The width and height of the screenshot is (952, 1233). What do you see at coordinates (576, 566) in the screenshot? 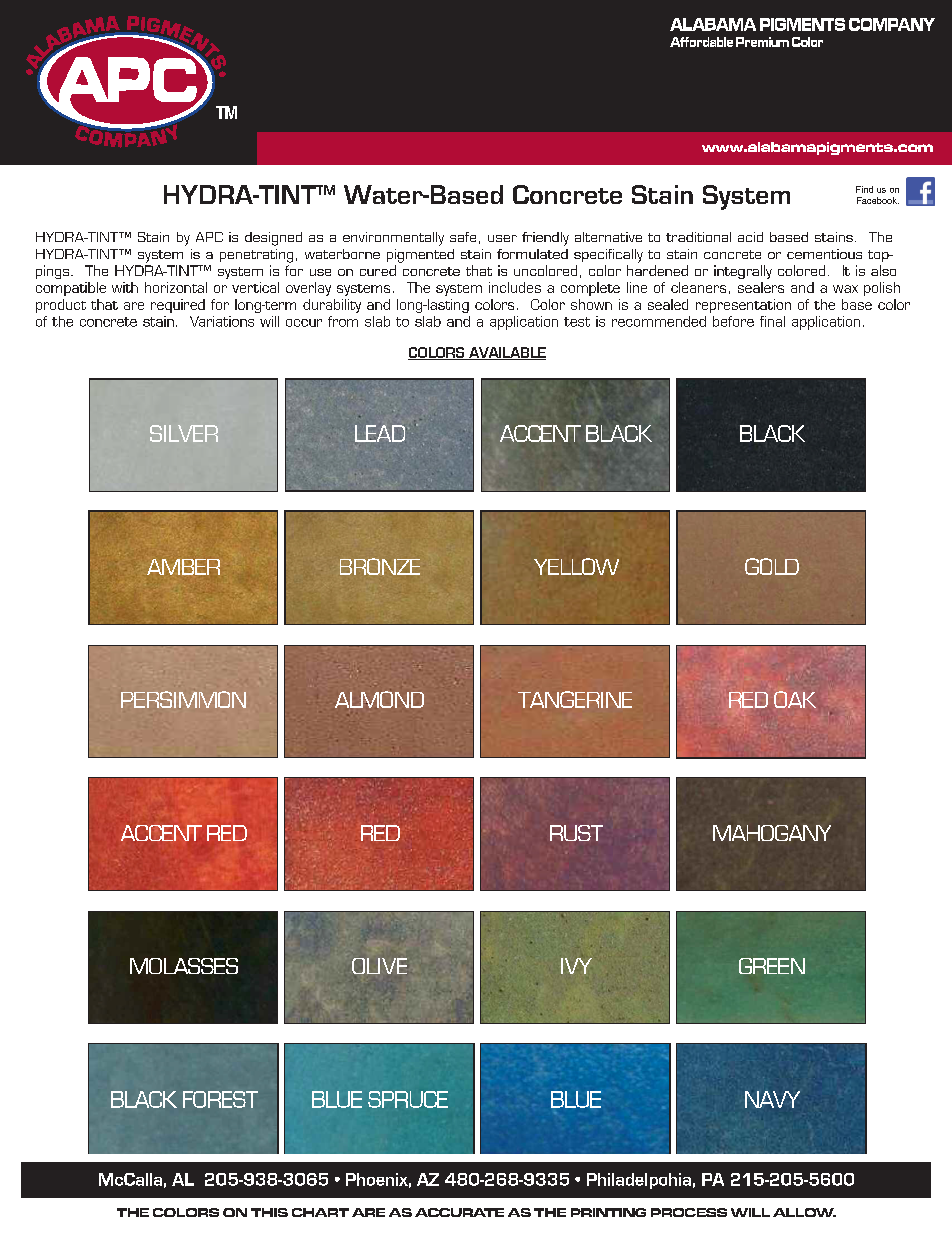
I see `YELLOW` at bounding box center [576, 566].
